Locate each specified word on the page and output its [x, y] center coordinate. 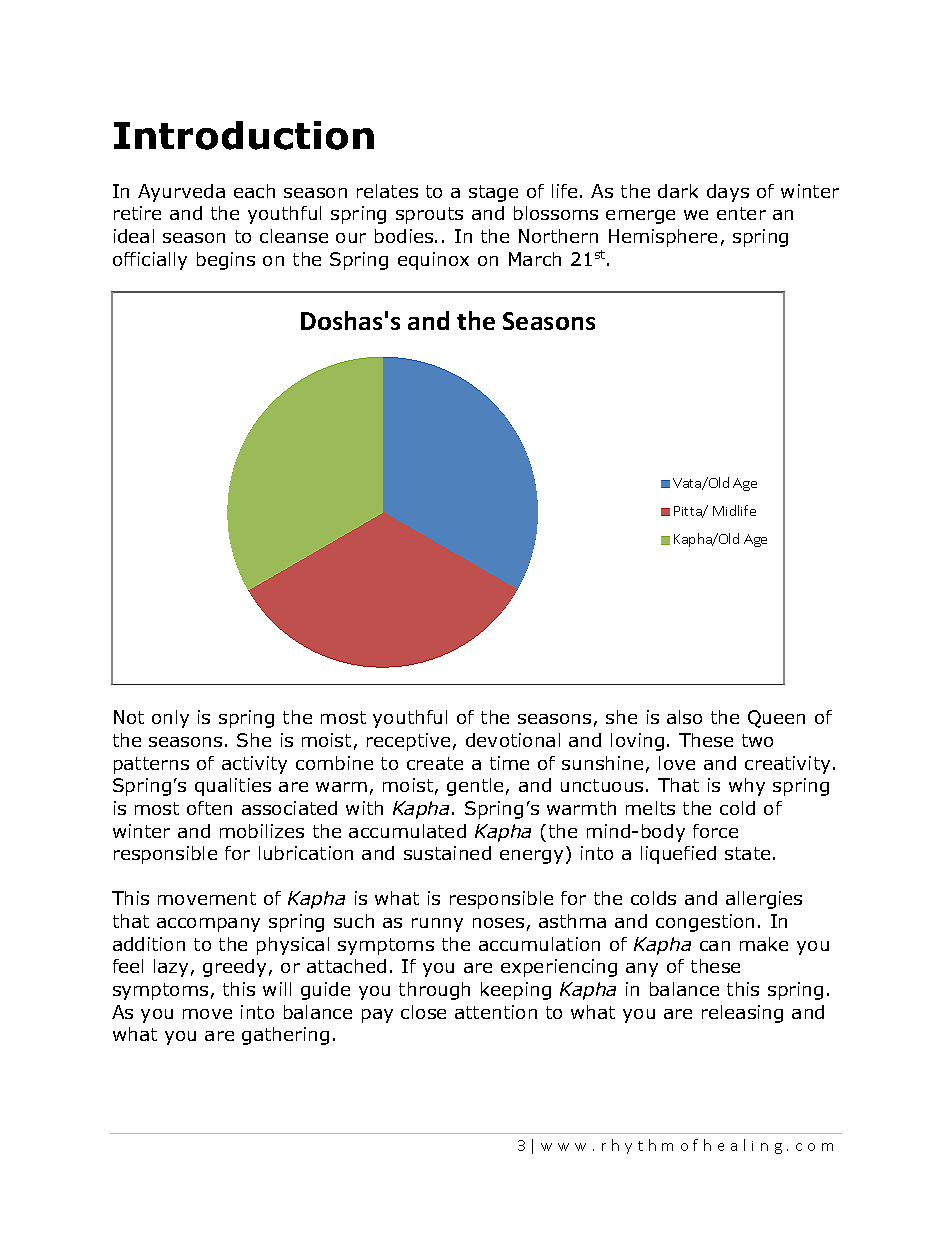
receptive [408, 742]
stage [493, 193]
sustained [447, 853]
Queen [776, 719]
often [209, 808]
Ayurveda [181, 193]
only [170, 719]
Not [129, 717]
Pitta [689, 512]
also [684, 717]
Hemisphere [663, 238]
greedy [234, 968]
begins [226, 261]
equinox [433, 261]
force [715, 831]
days [728, 193]
